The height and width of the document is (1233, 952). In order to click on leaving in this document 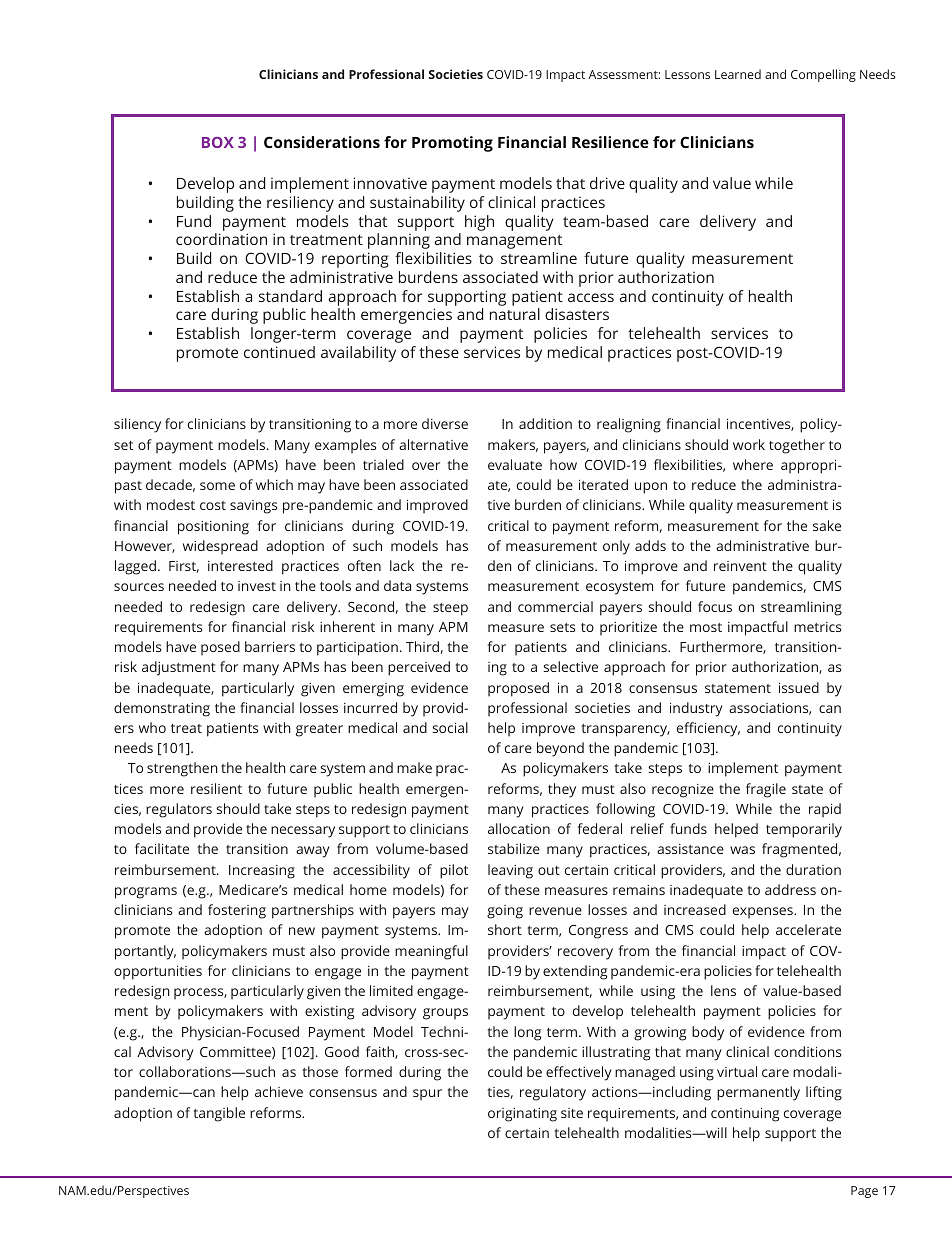, I will do `click(510, 871)`.
